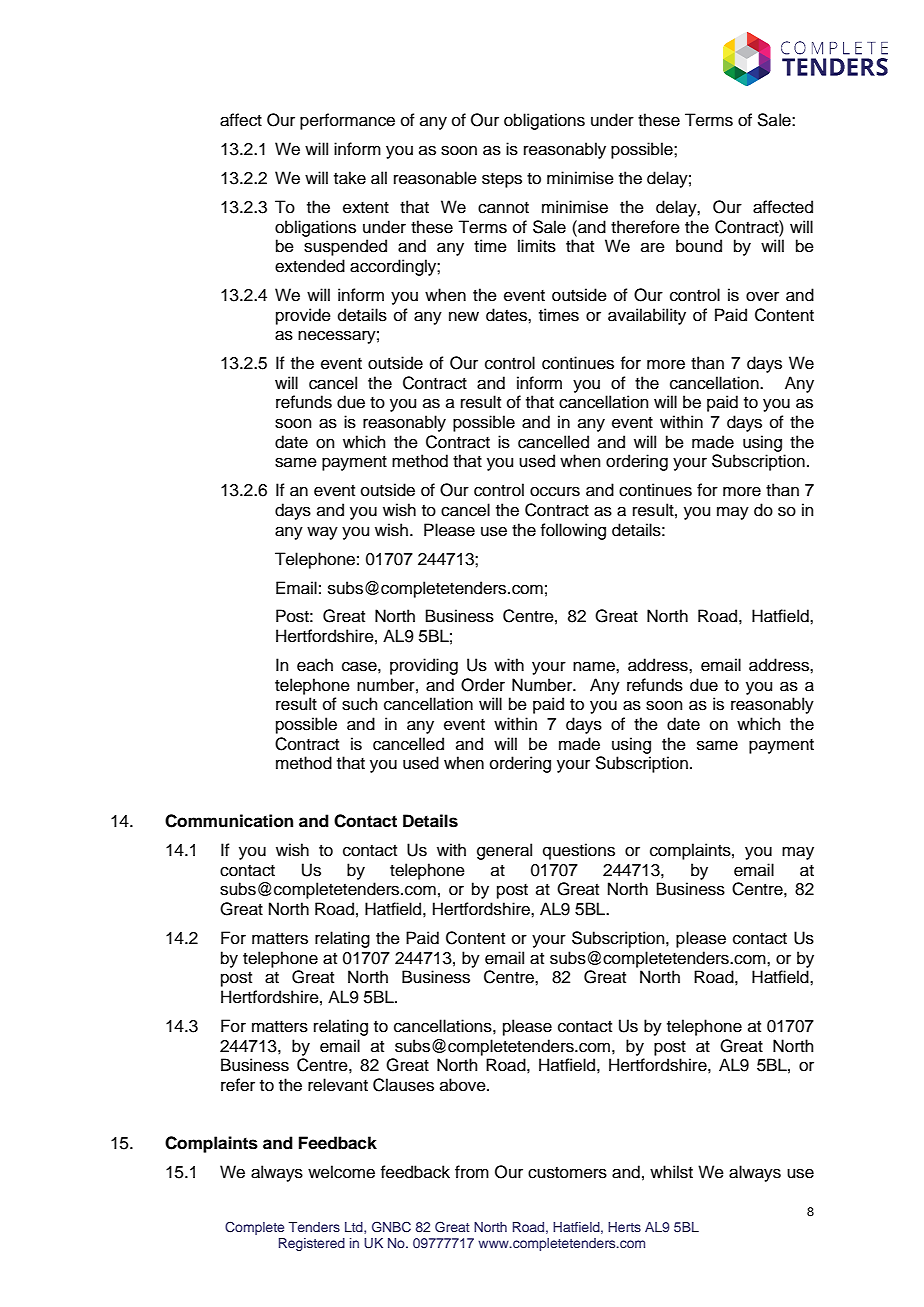 The image size is (924, 1307). Describe the element at coordinates (312, 1244) in the screenshot. I see `Registered` at that location.
